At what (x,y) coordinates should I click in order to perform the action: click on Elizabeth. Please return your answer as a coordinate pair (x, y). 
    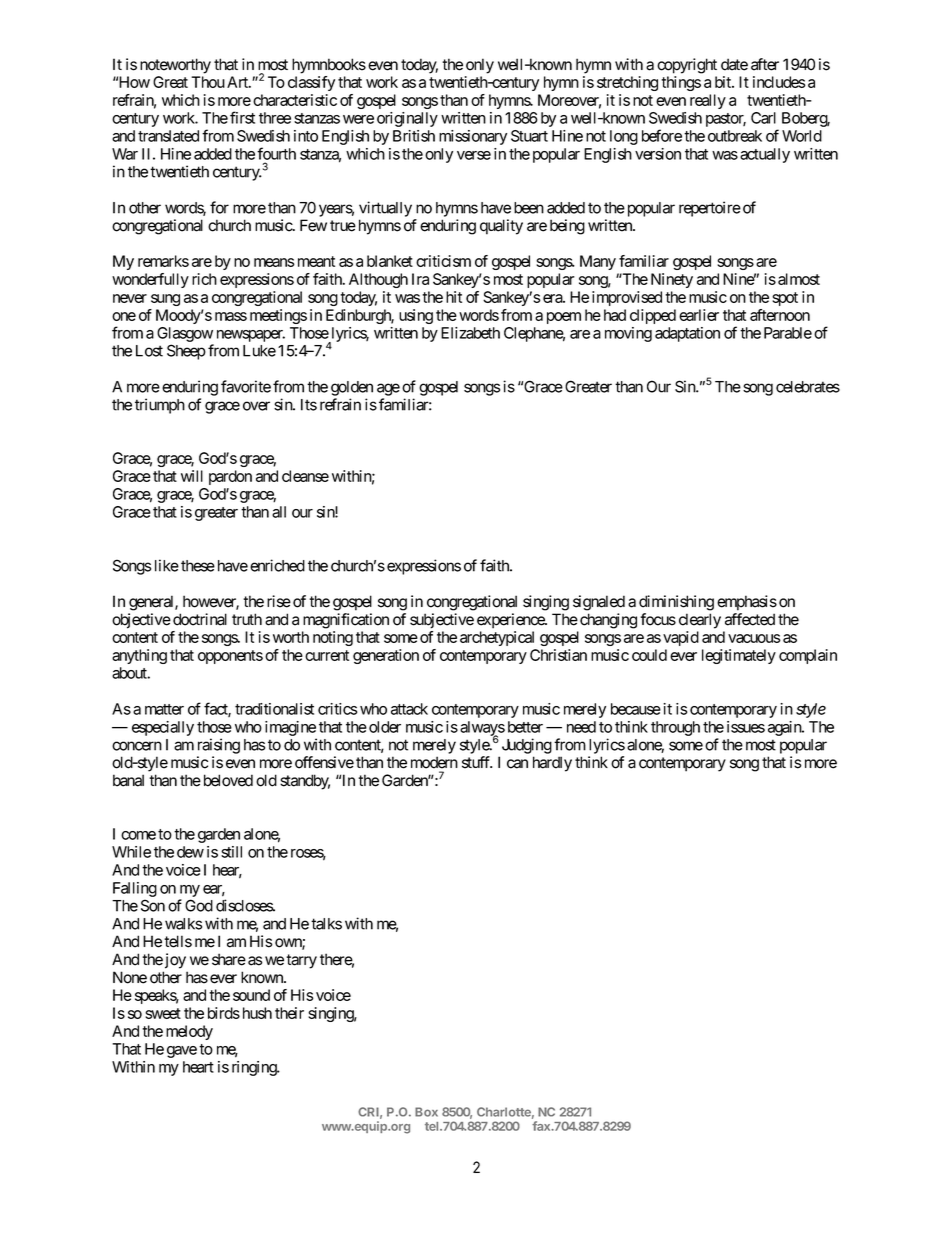
    Looking at the image, I should click on (470, 333).
